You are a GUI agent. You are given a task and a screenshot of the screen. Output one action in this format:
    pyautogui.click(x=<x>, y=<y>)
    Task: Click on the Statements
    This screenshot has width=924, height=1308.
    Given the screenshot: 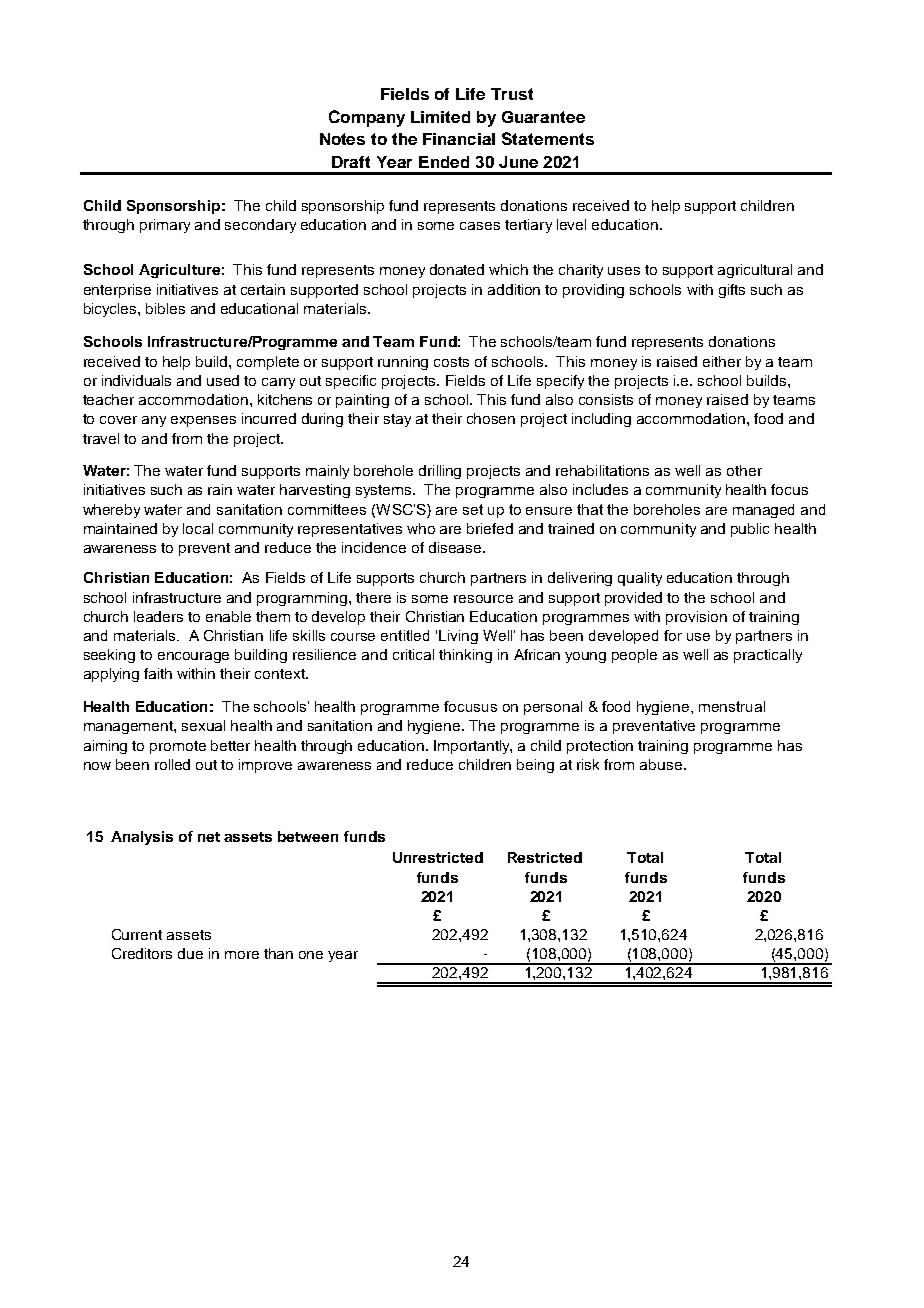 What is the action you would take?
    pyautogui.click(x=548, y=138)
